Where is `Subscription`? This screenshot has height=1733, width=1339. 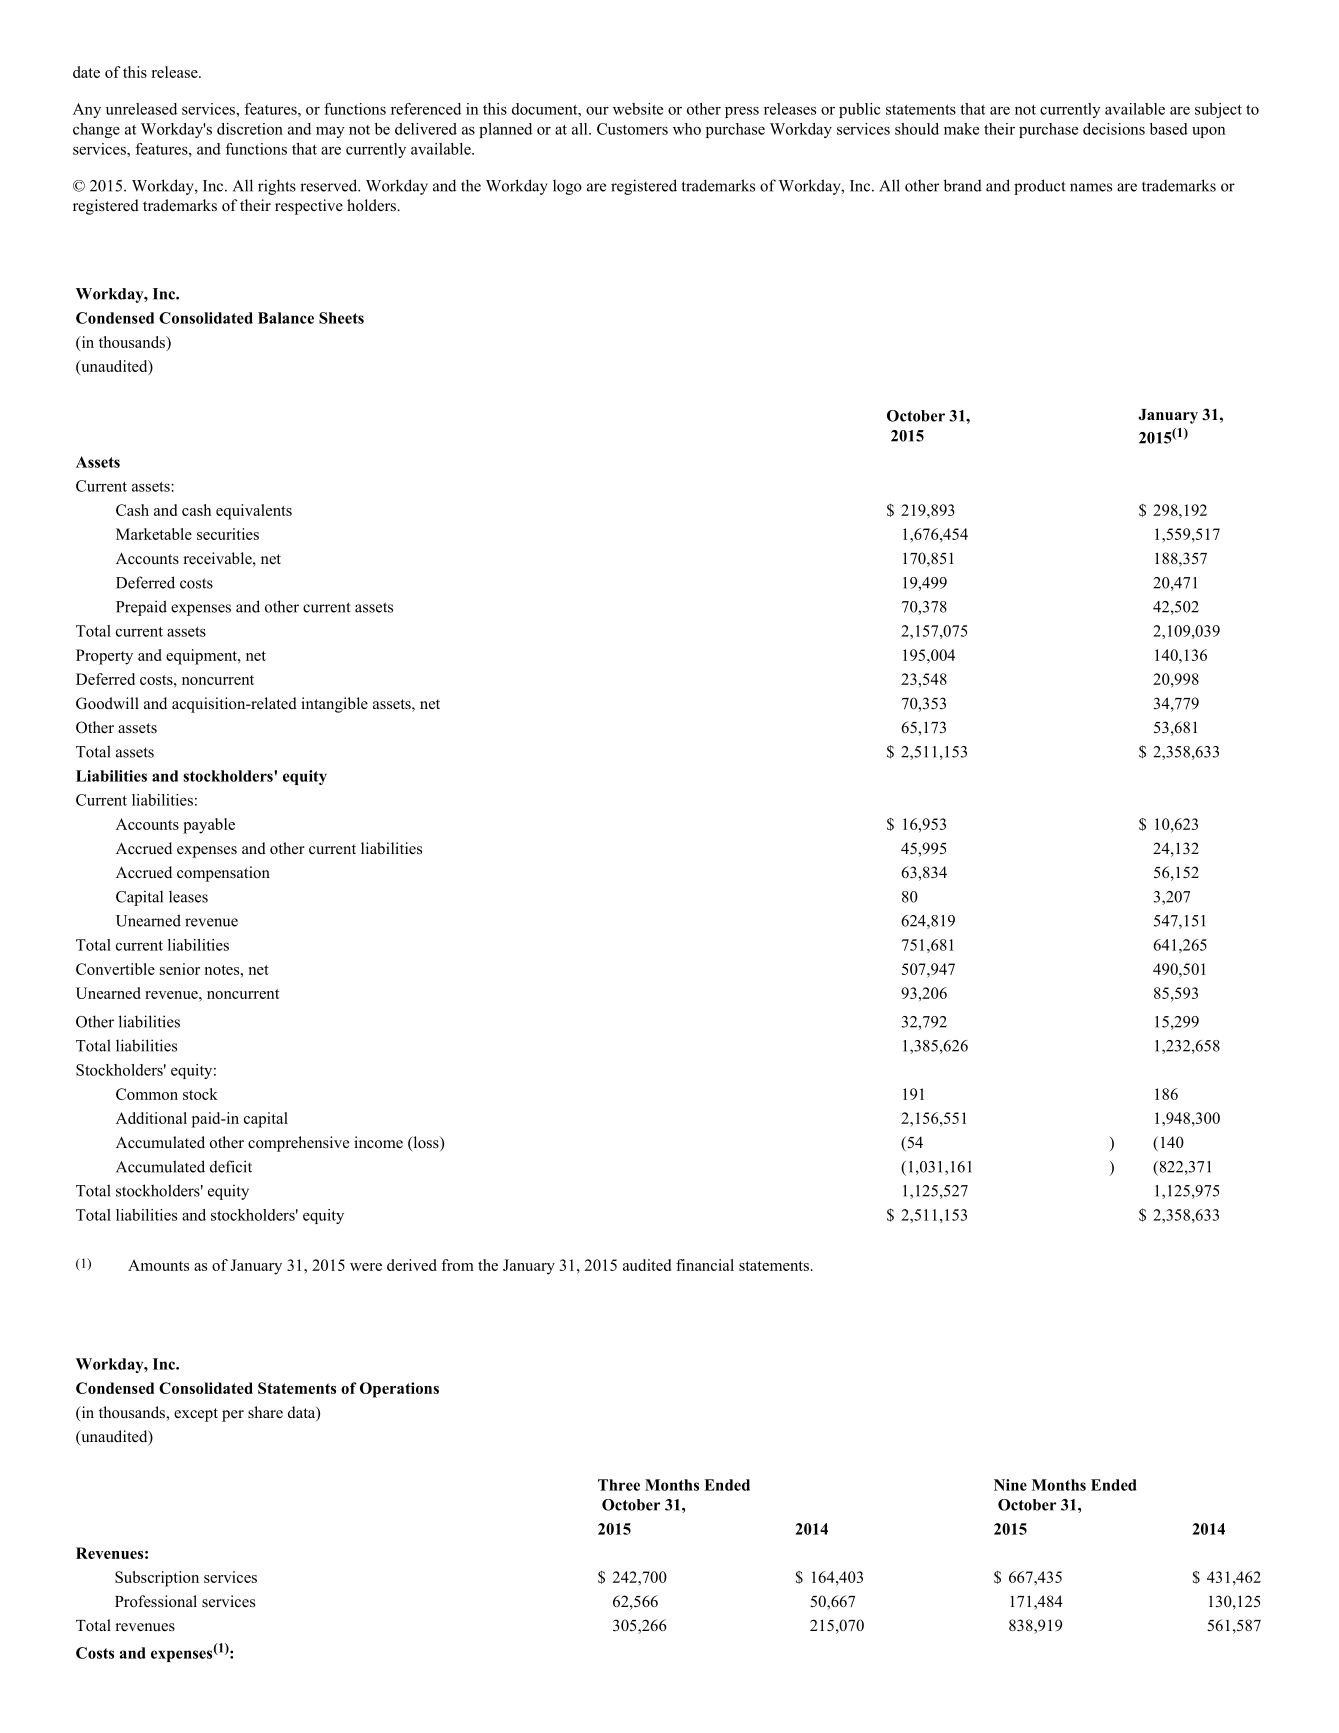
Subscription is located at coordinates (157, 1579).
